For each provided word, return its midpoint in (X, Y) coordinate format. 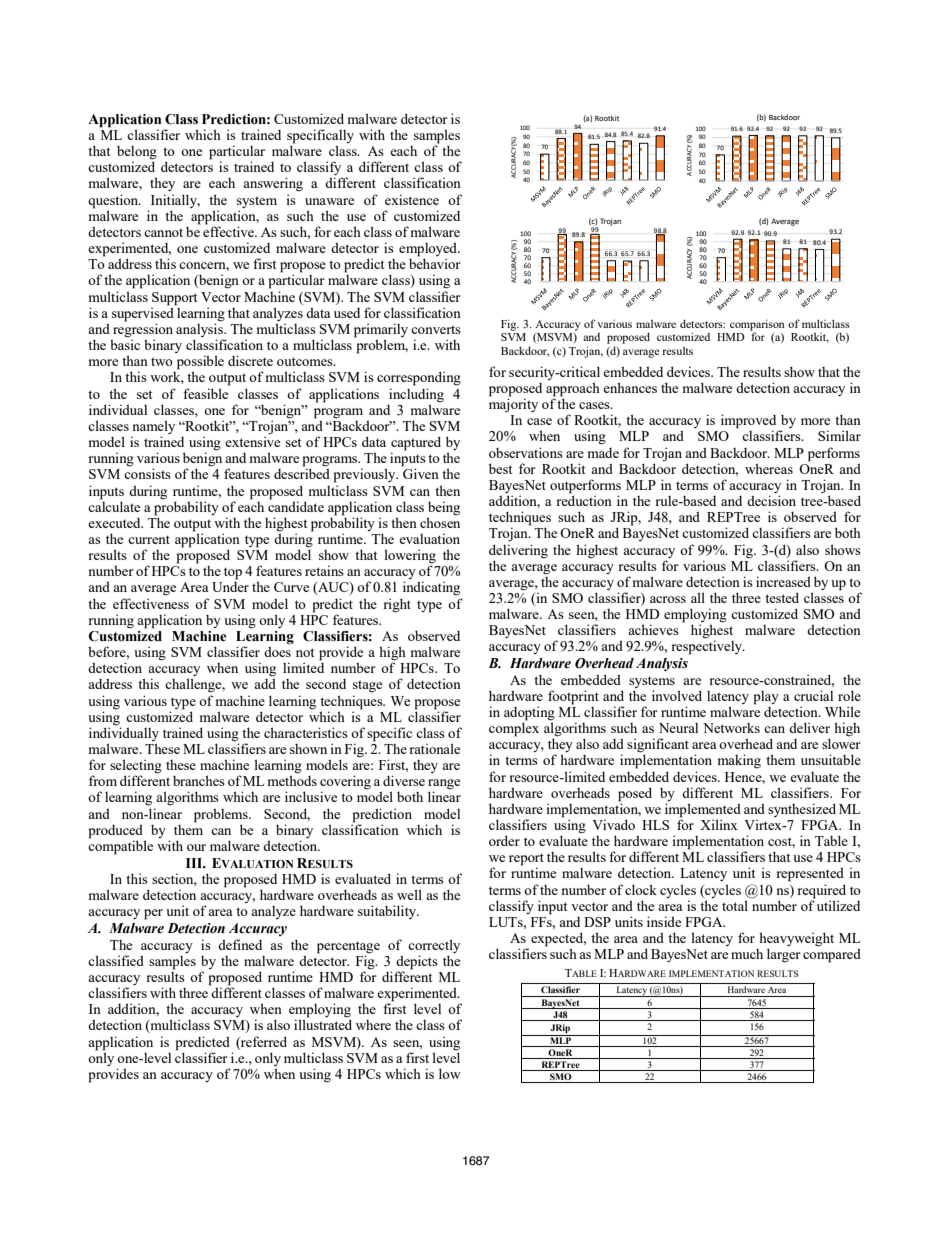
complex (514, 728)
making (739, 761)
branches (199, 780)
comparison (757, 326)
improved (750, 422)
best (500, 468)
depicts (417, 962)
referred (263, 1042)
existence (412, 199)
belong (137, 153)
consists (147, 473)
